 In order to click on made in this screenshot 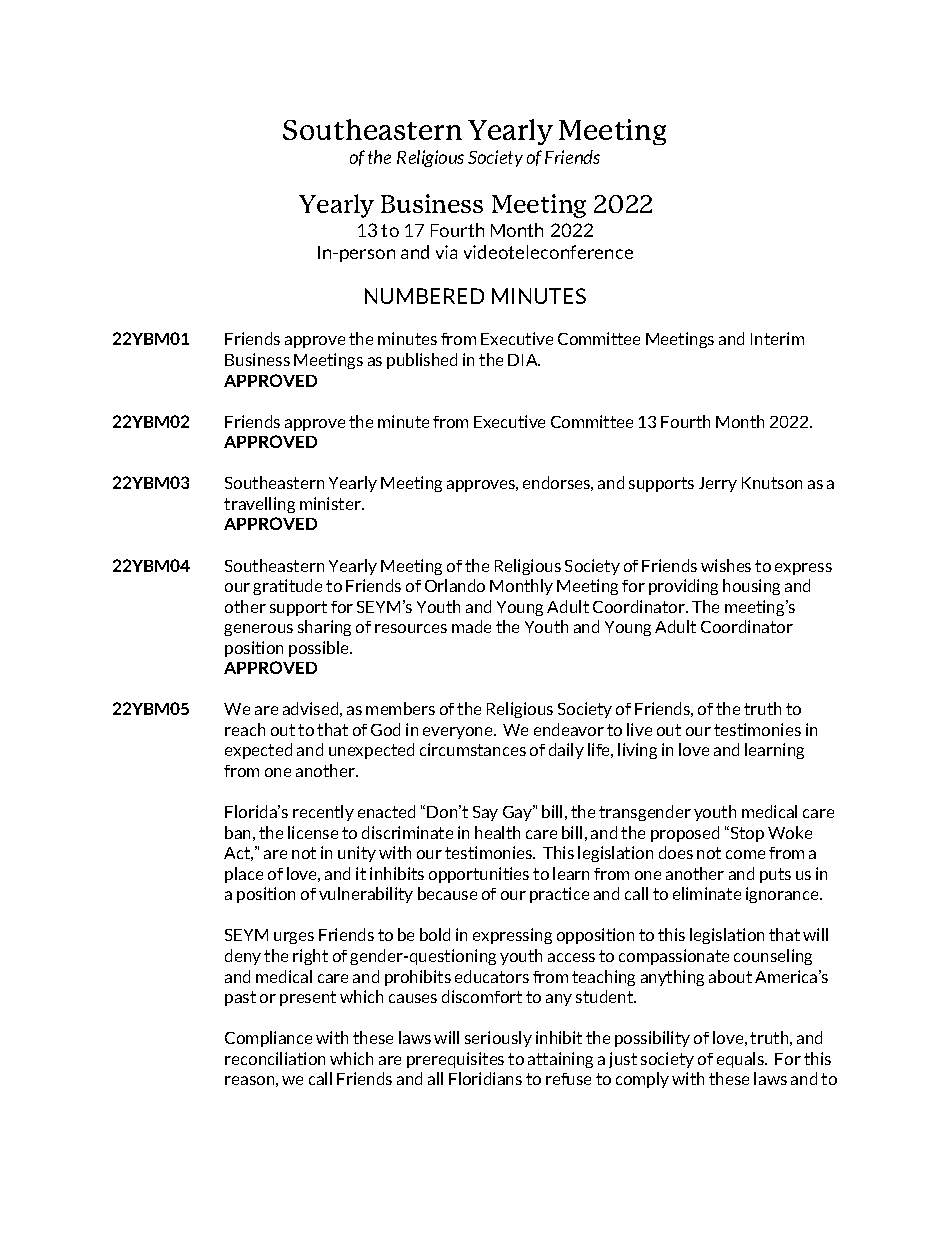, I will do `click(471, 626)`.
